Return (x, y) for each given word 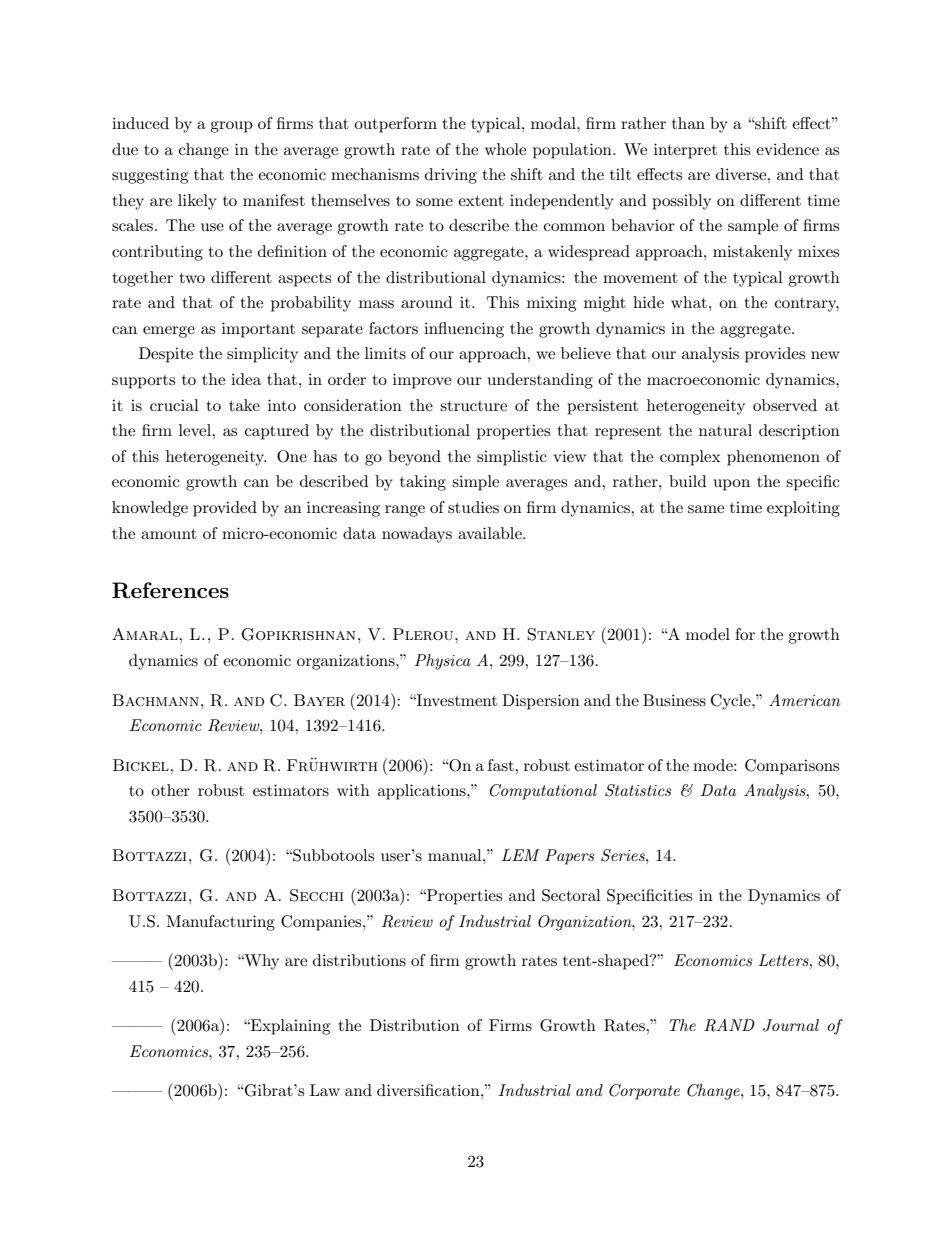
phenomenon (773, 458)
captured (277, 432)
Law (325, 1090)
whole (505, 149)
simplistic (512, 458)
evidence (787, 149)
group (231, 127)
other (170, 790)
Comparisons (792, 767)
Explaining (289, 1027)
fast (502, 765)
